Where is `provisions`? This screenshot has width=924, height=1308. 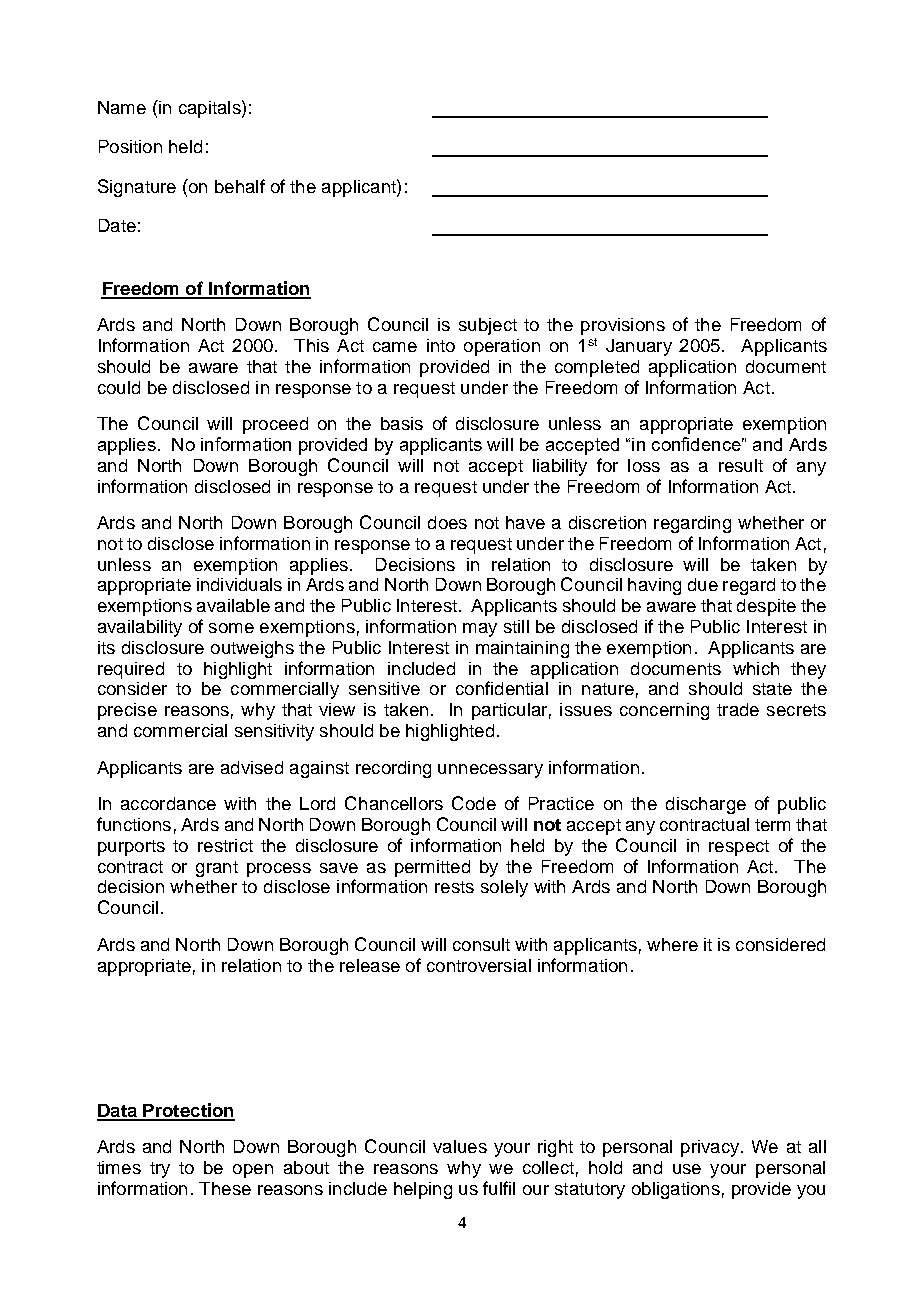
provisions is located at coordinates (623, 326).
